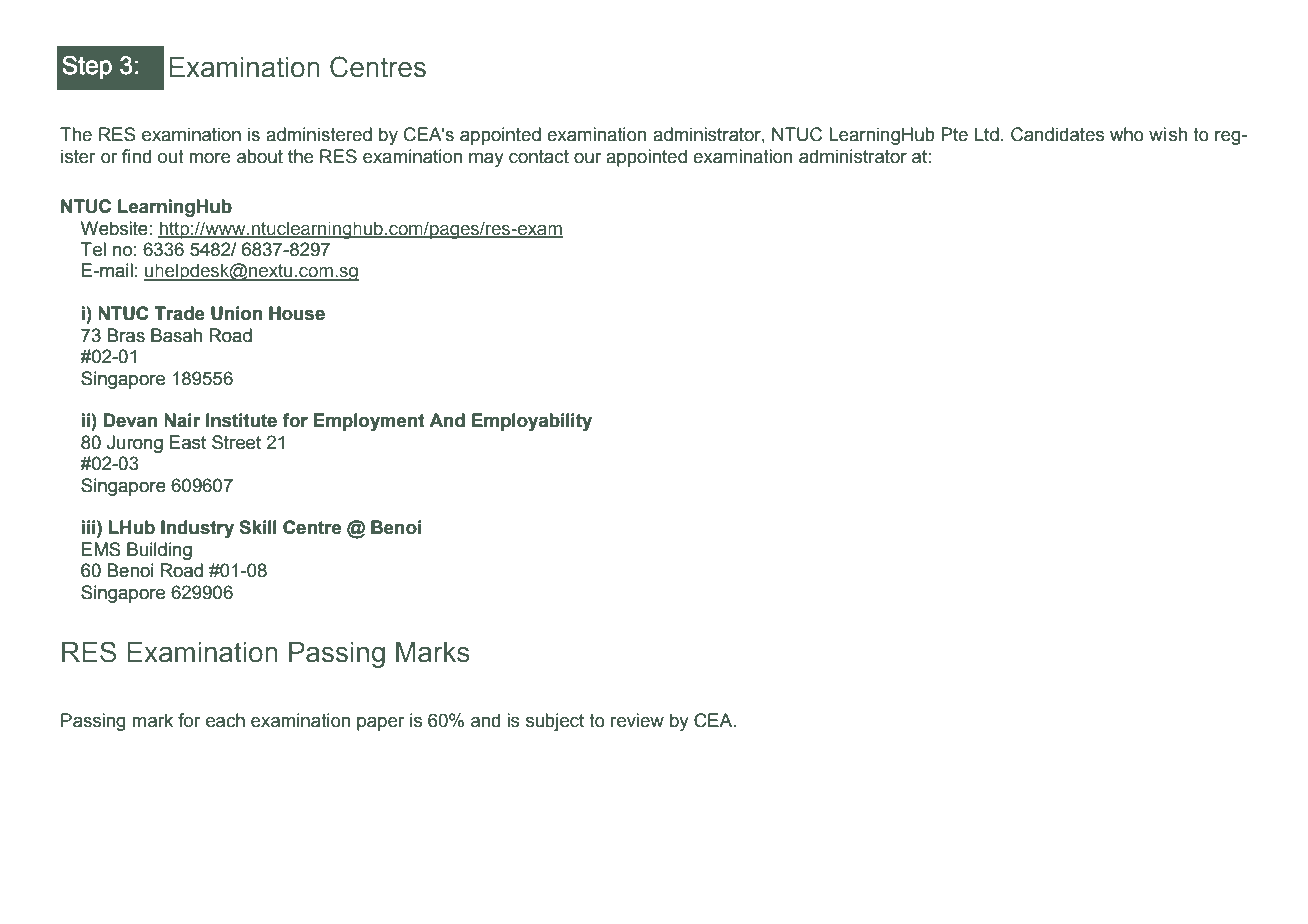  I want to click on Ltd, so click(987, 134).
